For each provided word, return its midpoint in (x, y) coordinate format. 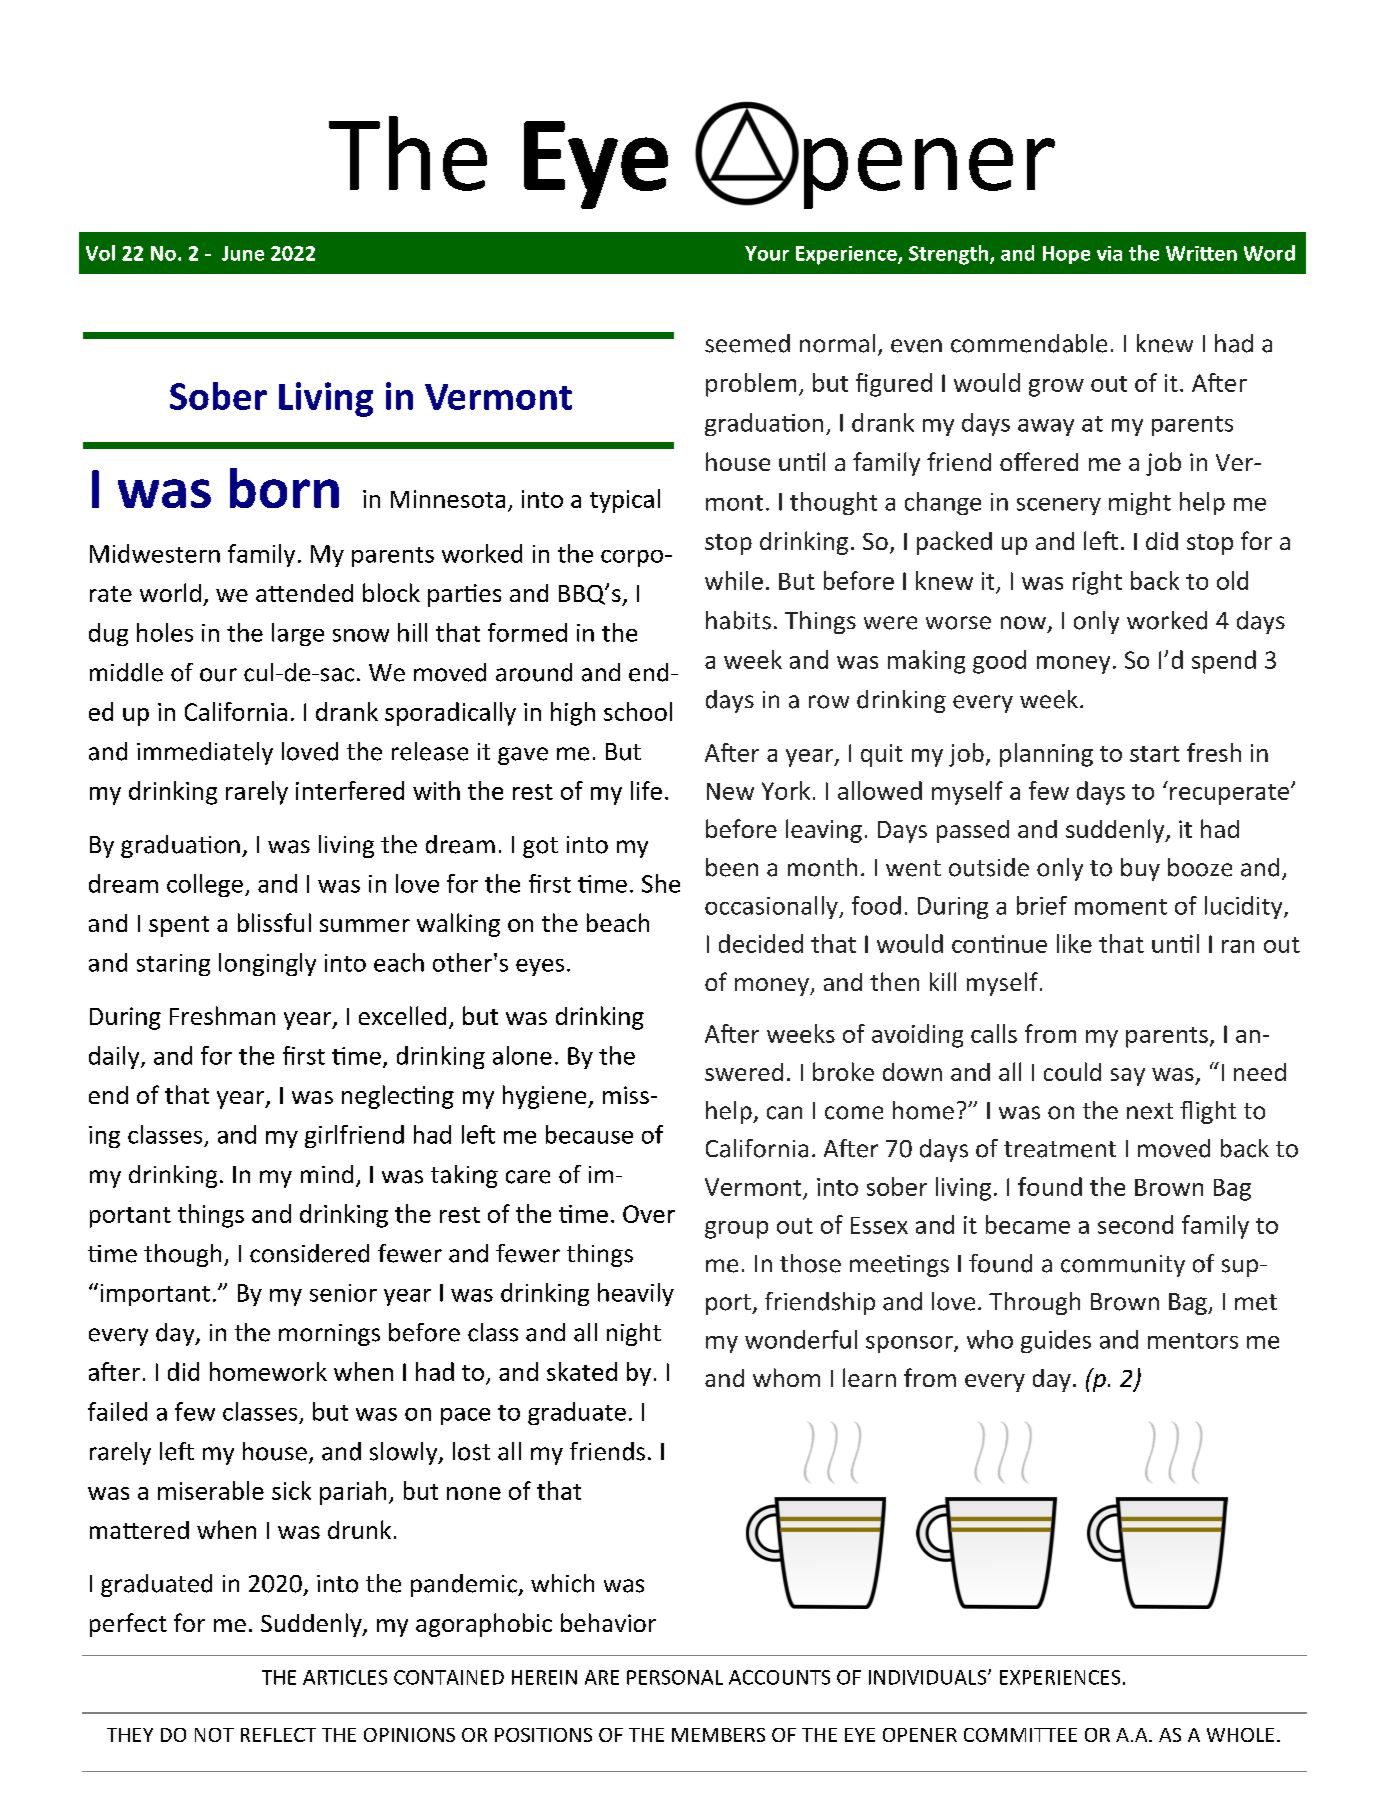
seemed (747, 343)
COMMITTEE (1020, 1735)
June (243, 253)
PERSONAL (675, 1677)
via (1109, 253)
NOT (214, 1735)
